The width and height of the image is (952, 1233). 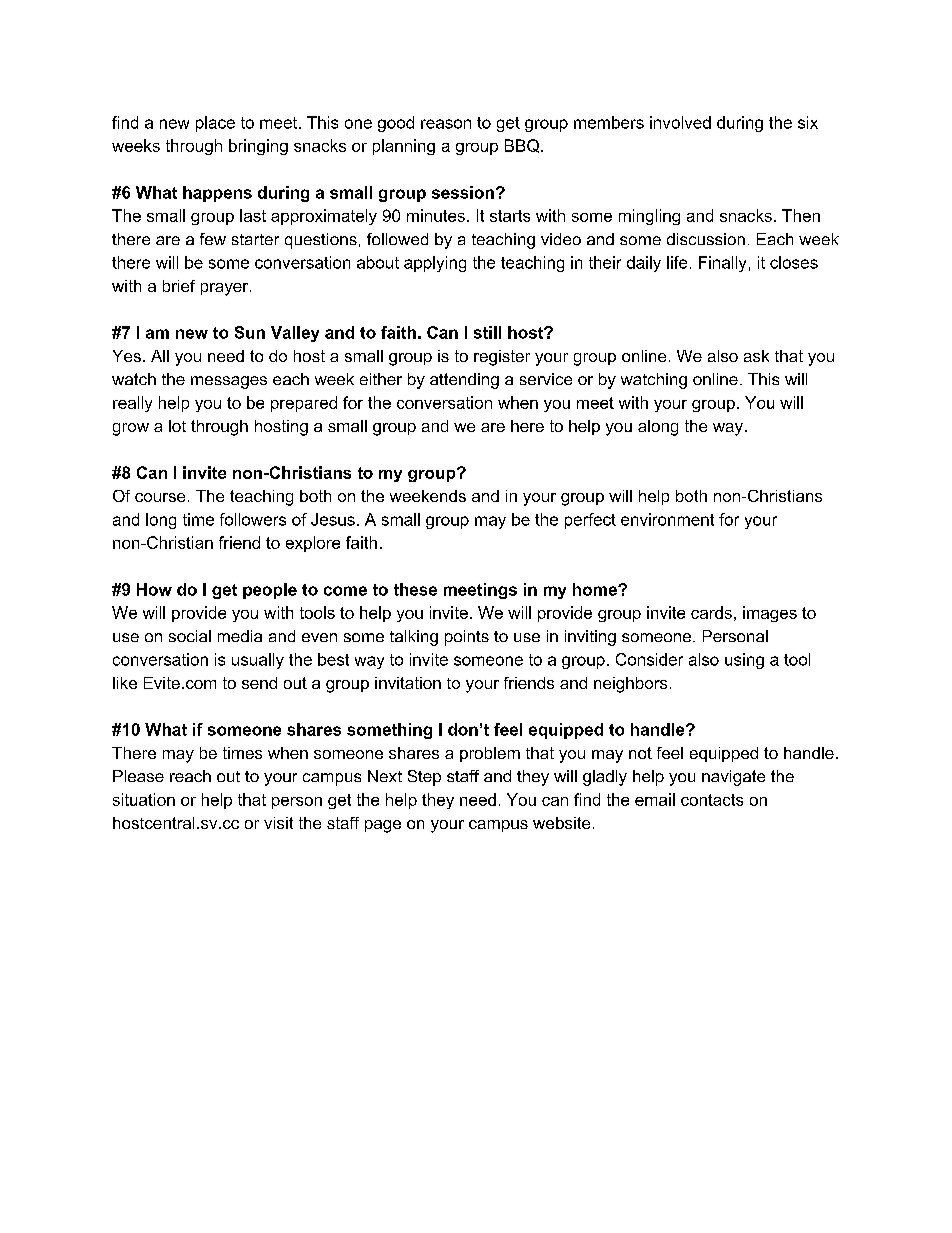 I want to click on perfect, so click(x=590, y=521).
